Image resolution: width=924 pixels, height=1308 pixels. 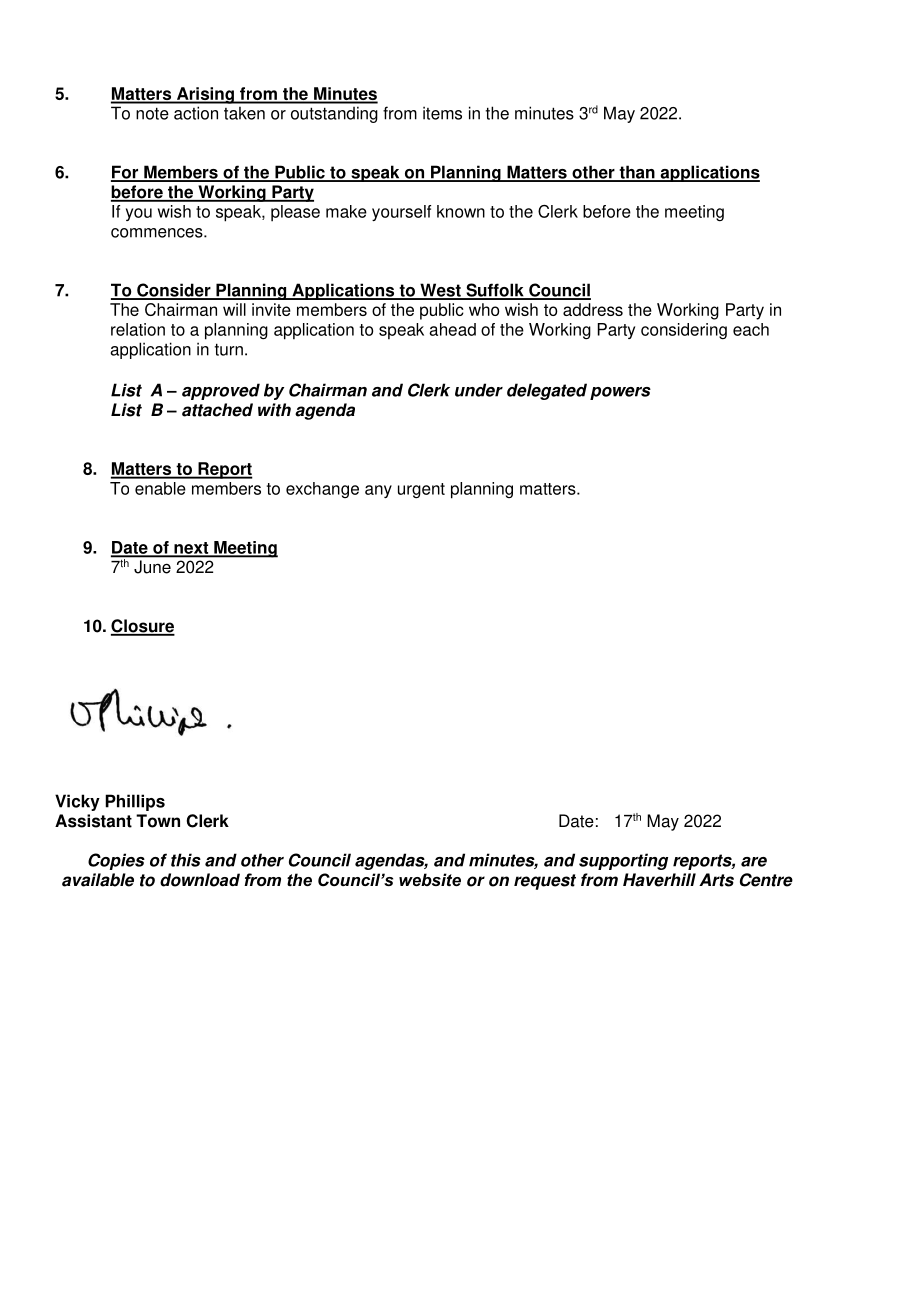 I want to click on next, so click(x=191, y=549).
